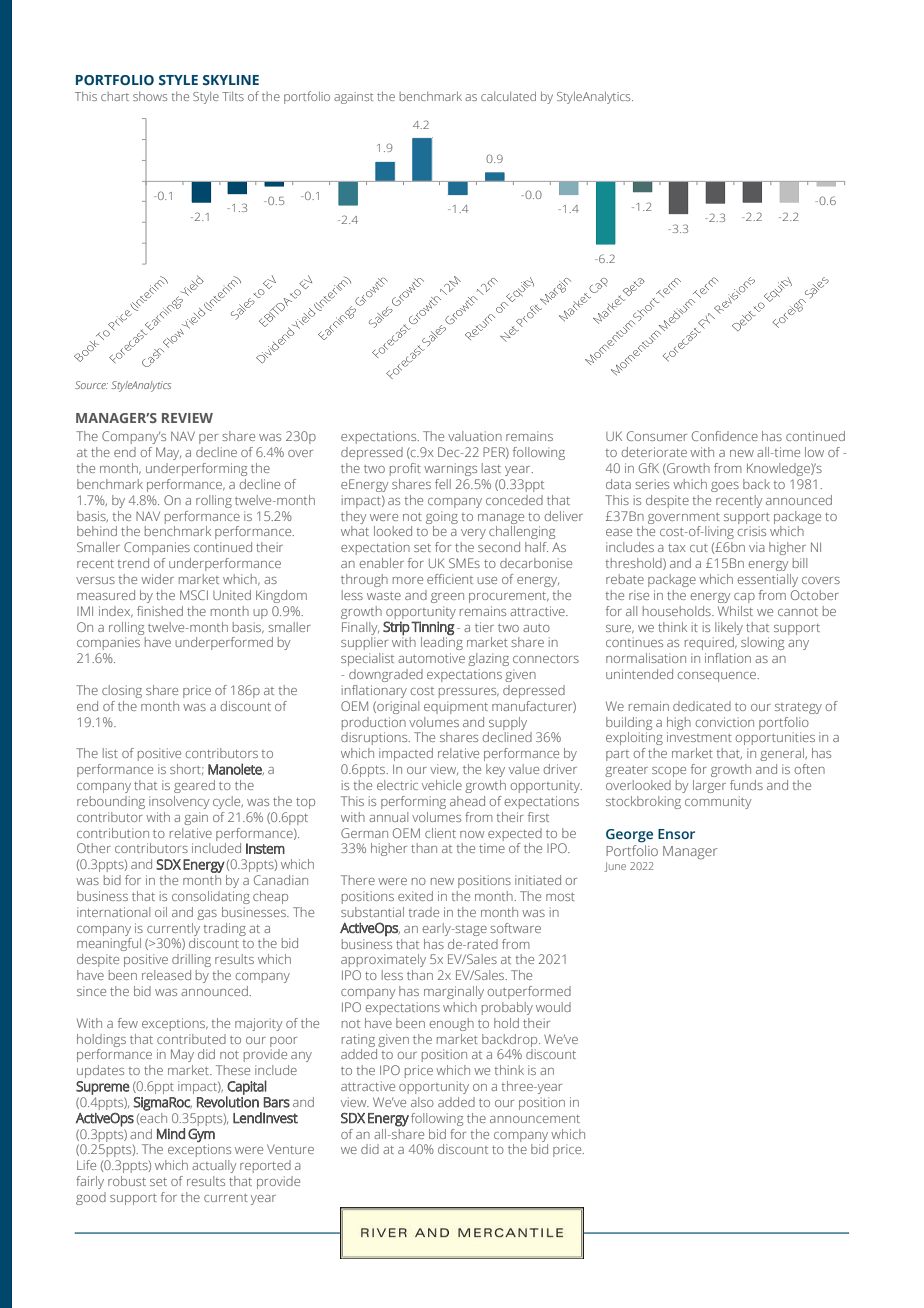 Image resolution: width=924 pixels, height=1308 pixels. What do you see at coordinates (535, 1119) in the screenshot?
I see `announcement` at bounding box center [535, 1119].
